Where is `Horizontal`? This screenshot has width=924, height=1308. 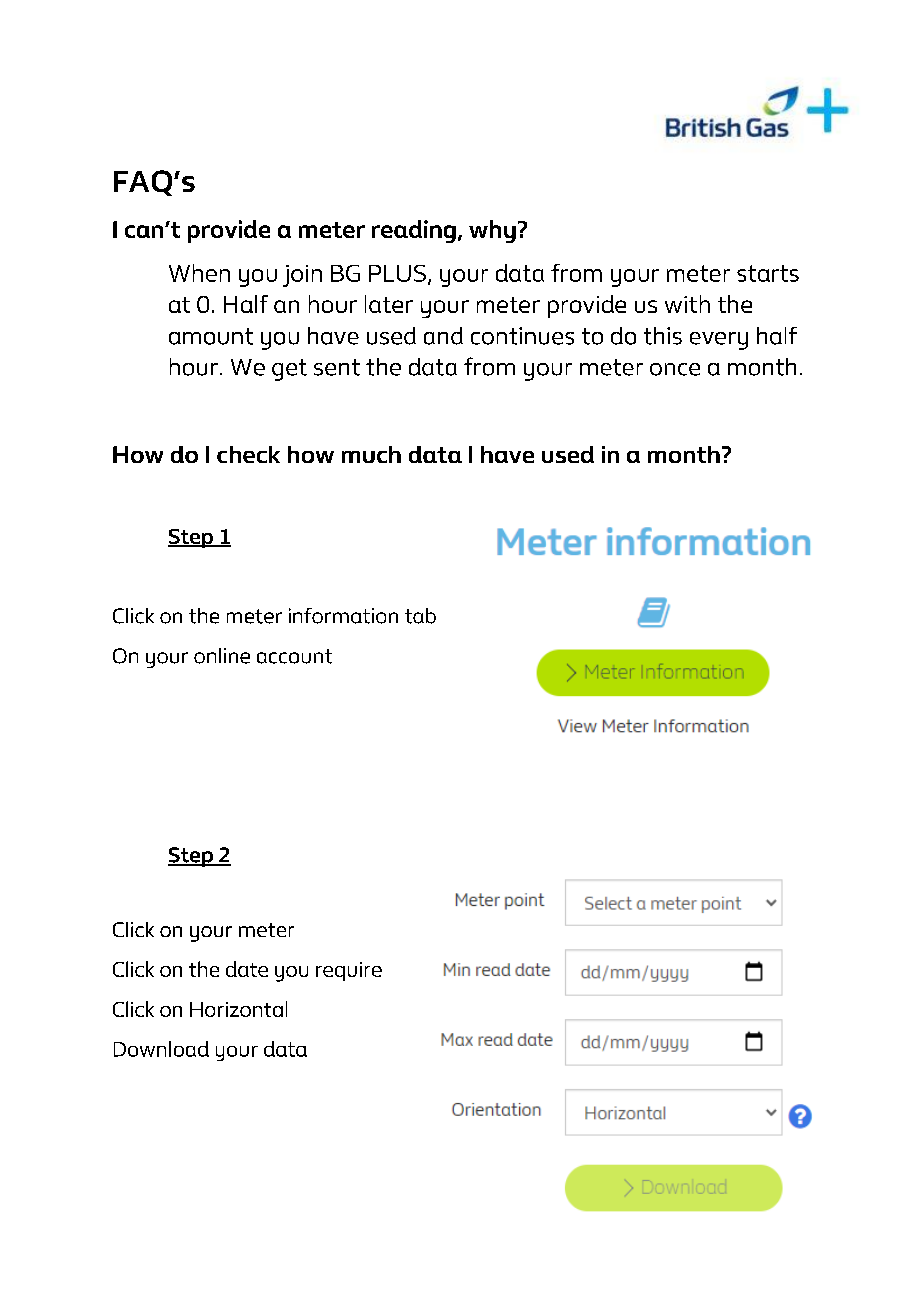
Horizontal is located at coordinates (238, 1009).
